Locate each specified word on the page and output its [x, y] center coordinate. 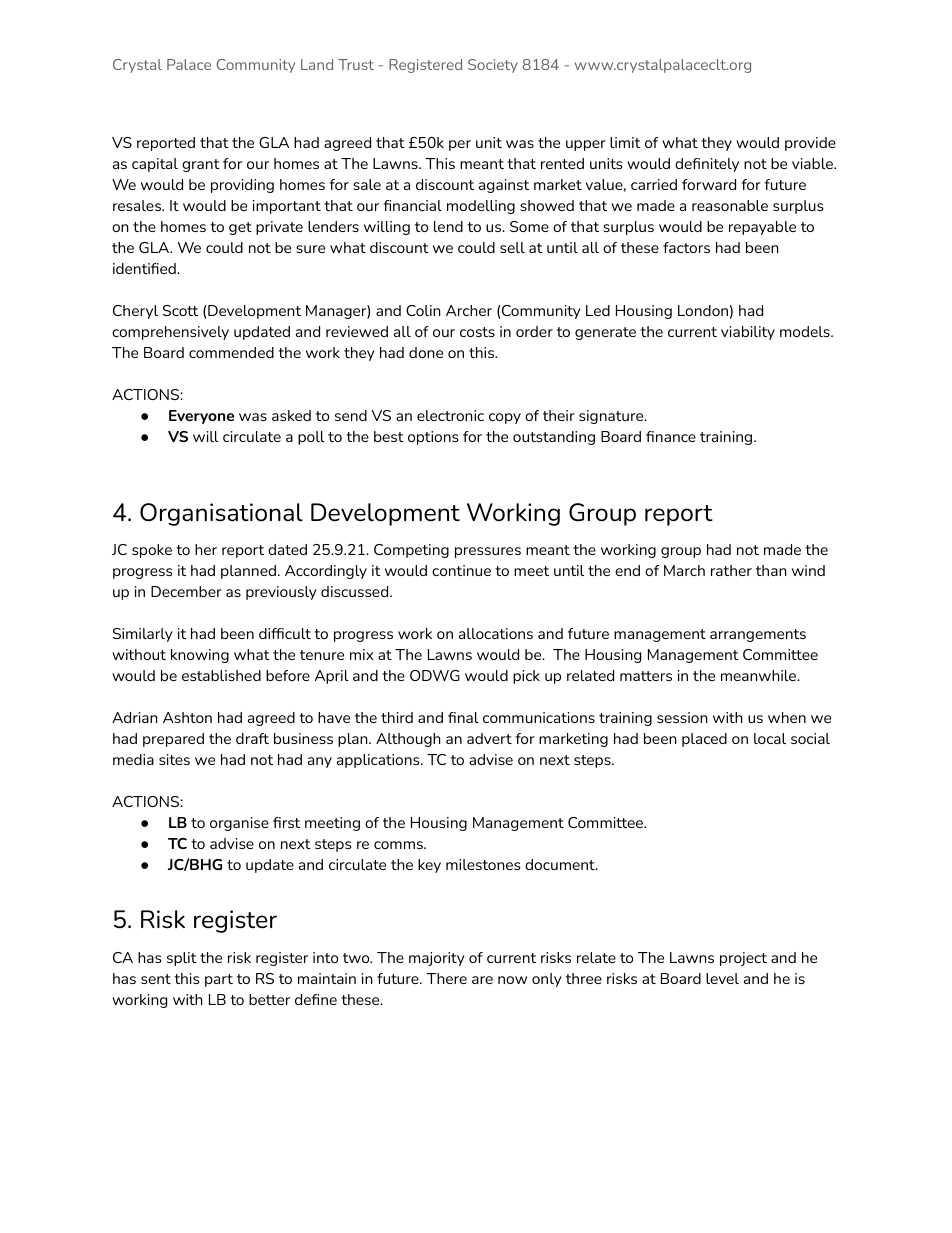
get [240, 228]
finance [671, 436]
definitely [707, 165]
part [219, 980]
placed [704, 740]
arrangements [758, 635]
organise [239, 824]
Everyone [201, 417]
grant [201, 165]
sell [512, 247]
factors [686, 247]
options [433, 438]
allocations [496, 633]
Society [493, 66]
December [186, 591]
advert [489, 738]
